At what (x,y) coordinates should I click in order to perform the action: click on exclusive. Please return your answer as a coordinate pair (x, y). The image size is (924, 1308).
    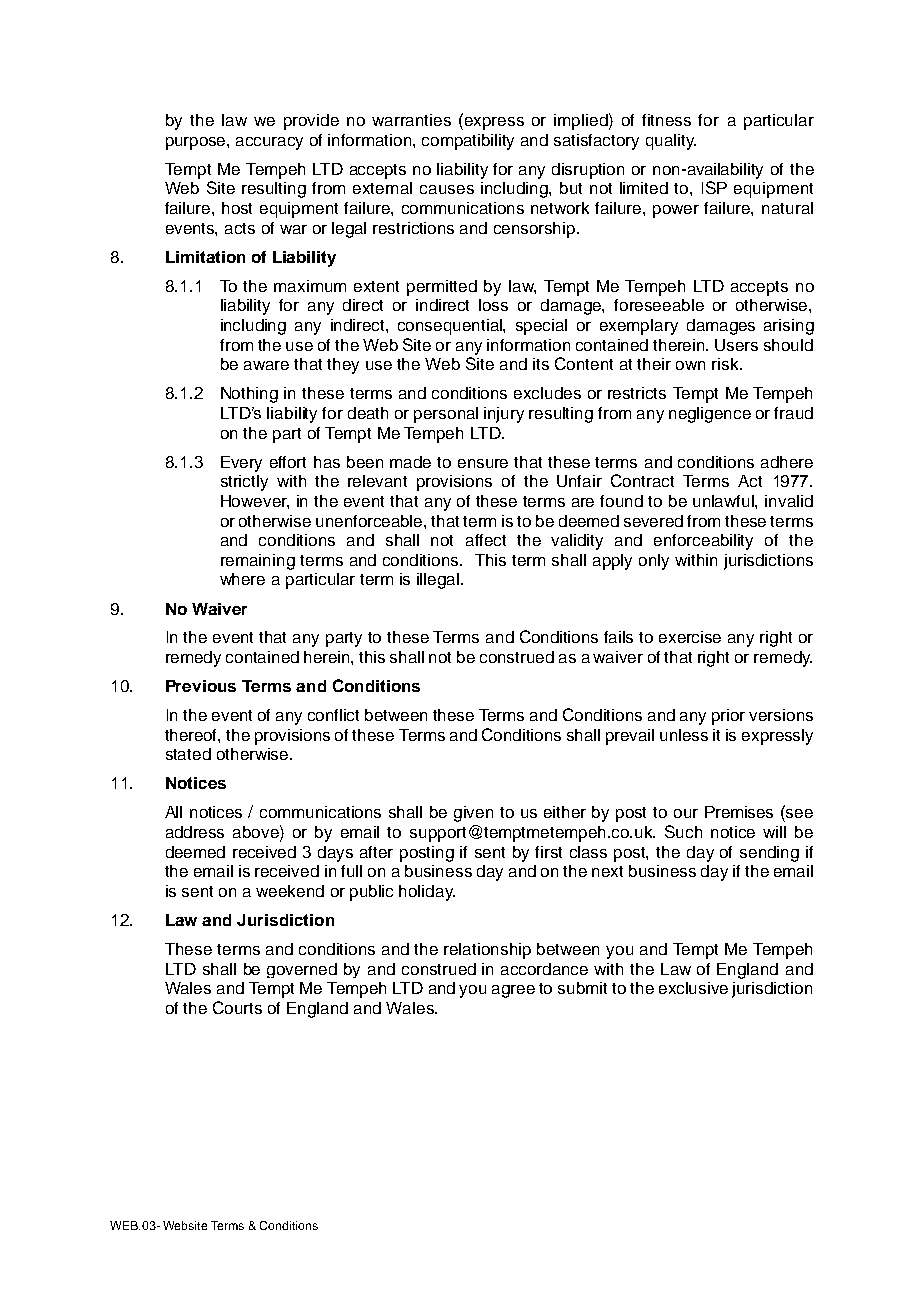
    Looking at the image, I should click on (693, 988).
